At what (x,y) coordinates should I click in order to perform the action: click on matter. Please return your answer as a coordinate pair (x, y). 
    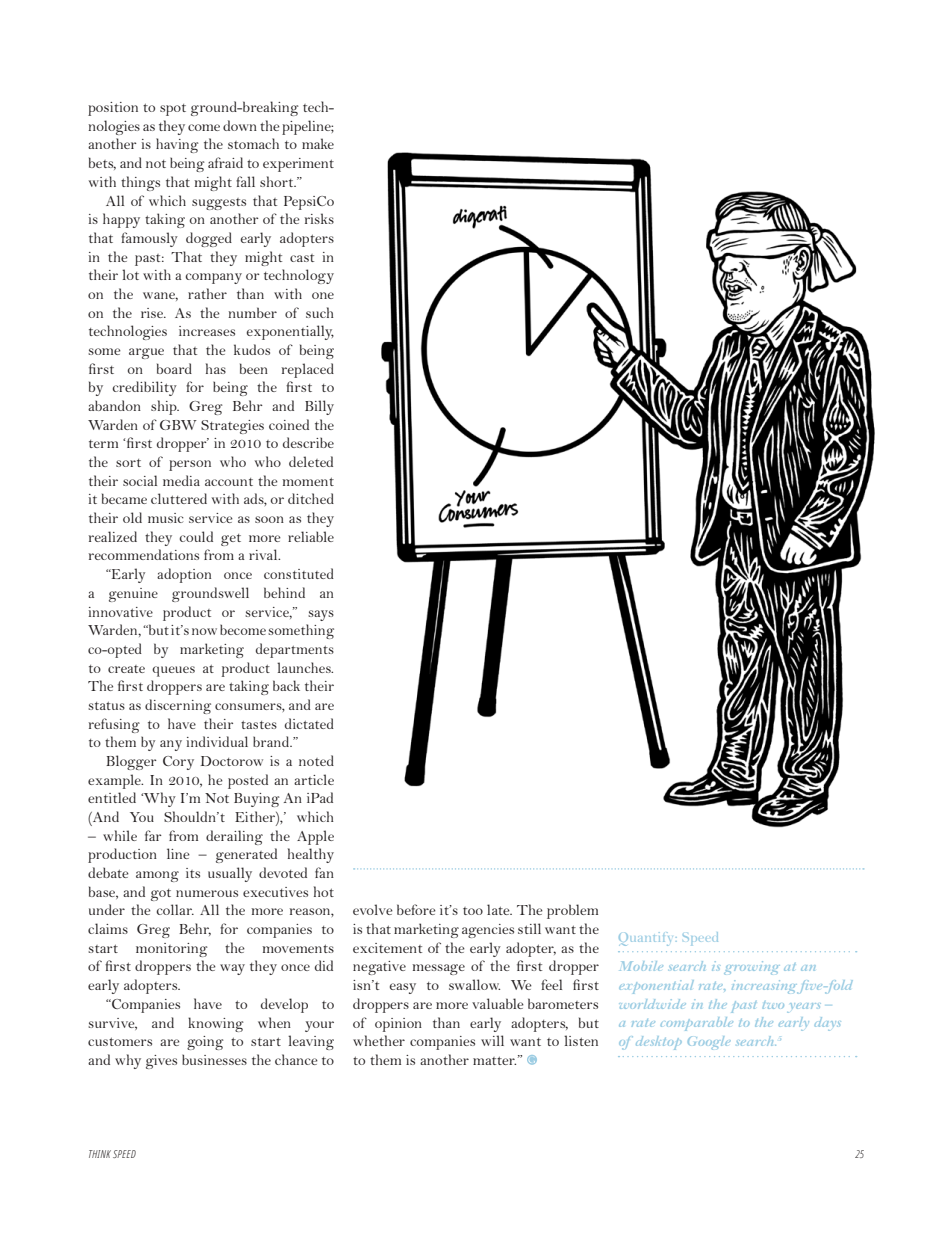
    Looking at the image, I should click on (494, 1060).
